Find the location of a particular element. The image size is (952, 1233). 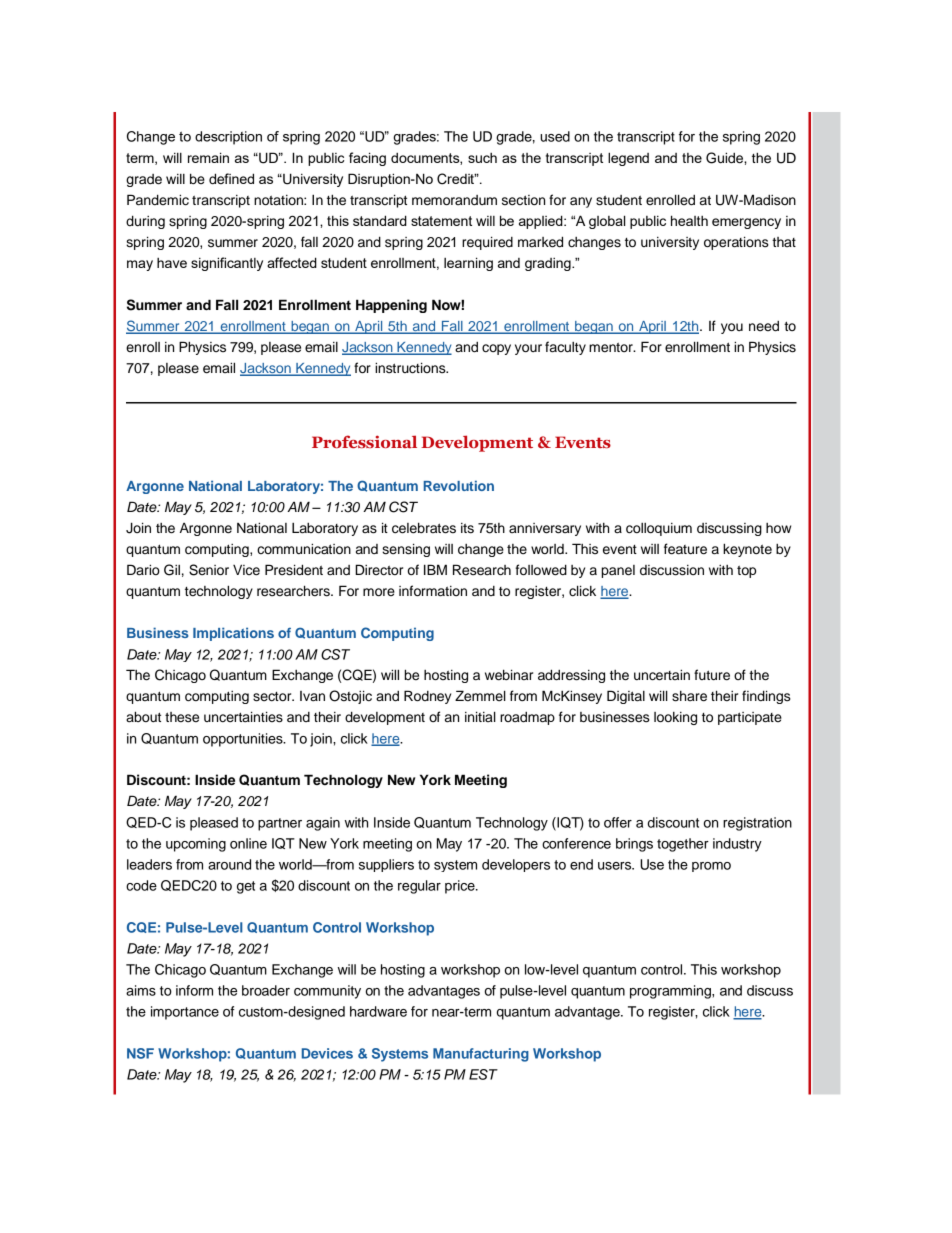

Implications is located at coordinates (233, 634).
